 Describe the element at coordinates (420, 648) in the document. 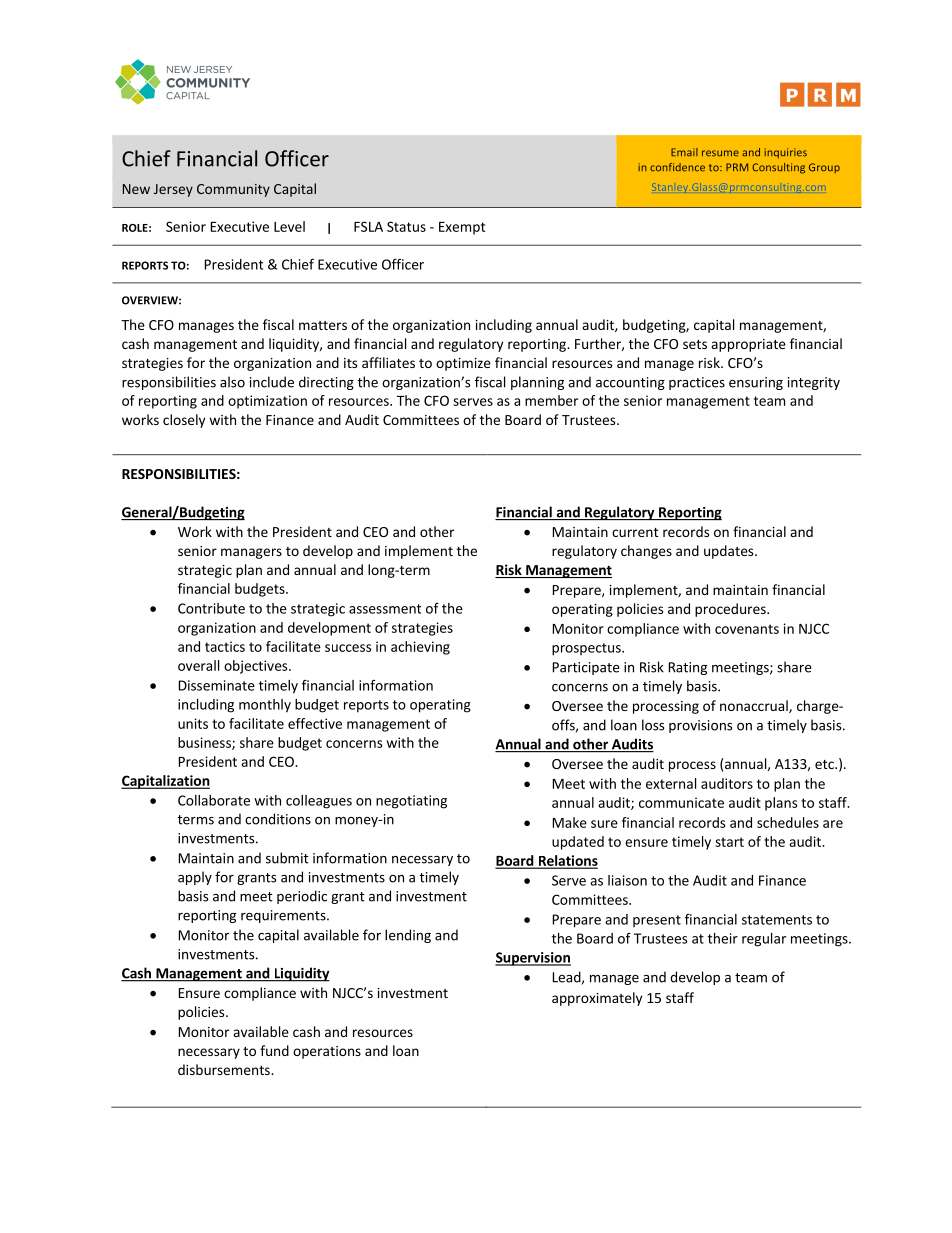

I see `achieving` at that location.
